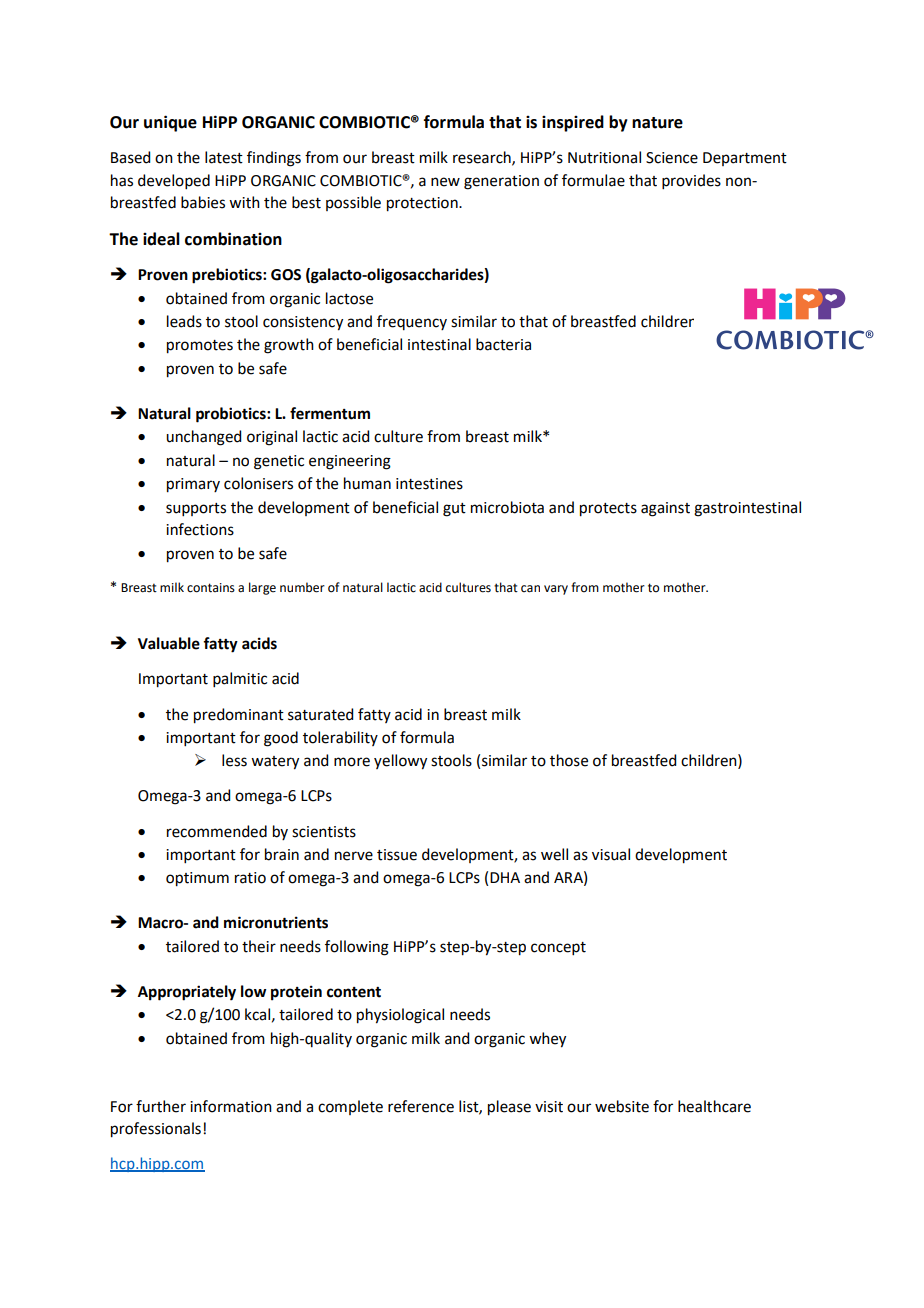 This image has height=1308, width=924. I want to click on reference, so click(421, 1106).
